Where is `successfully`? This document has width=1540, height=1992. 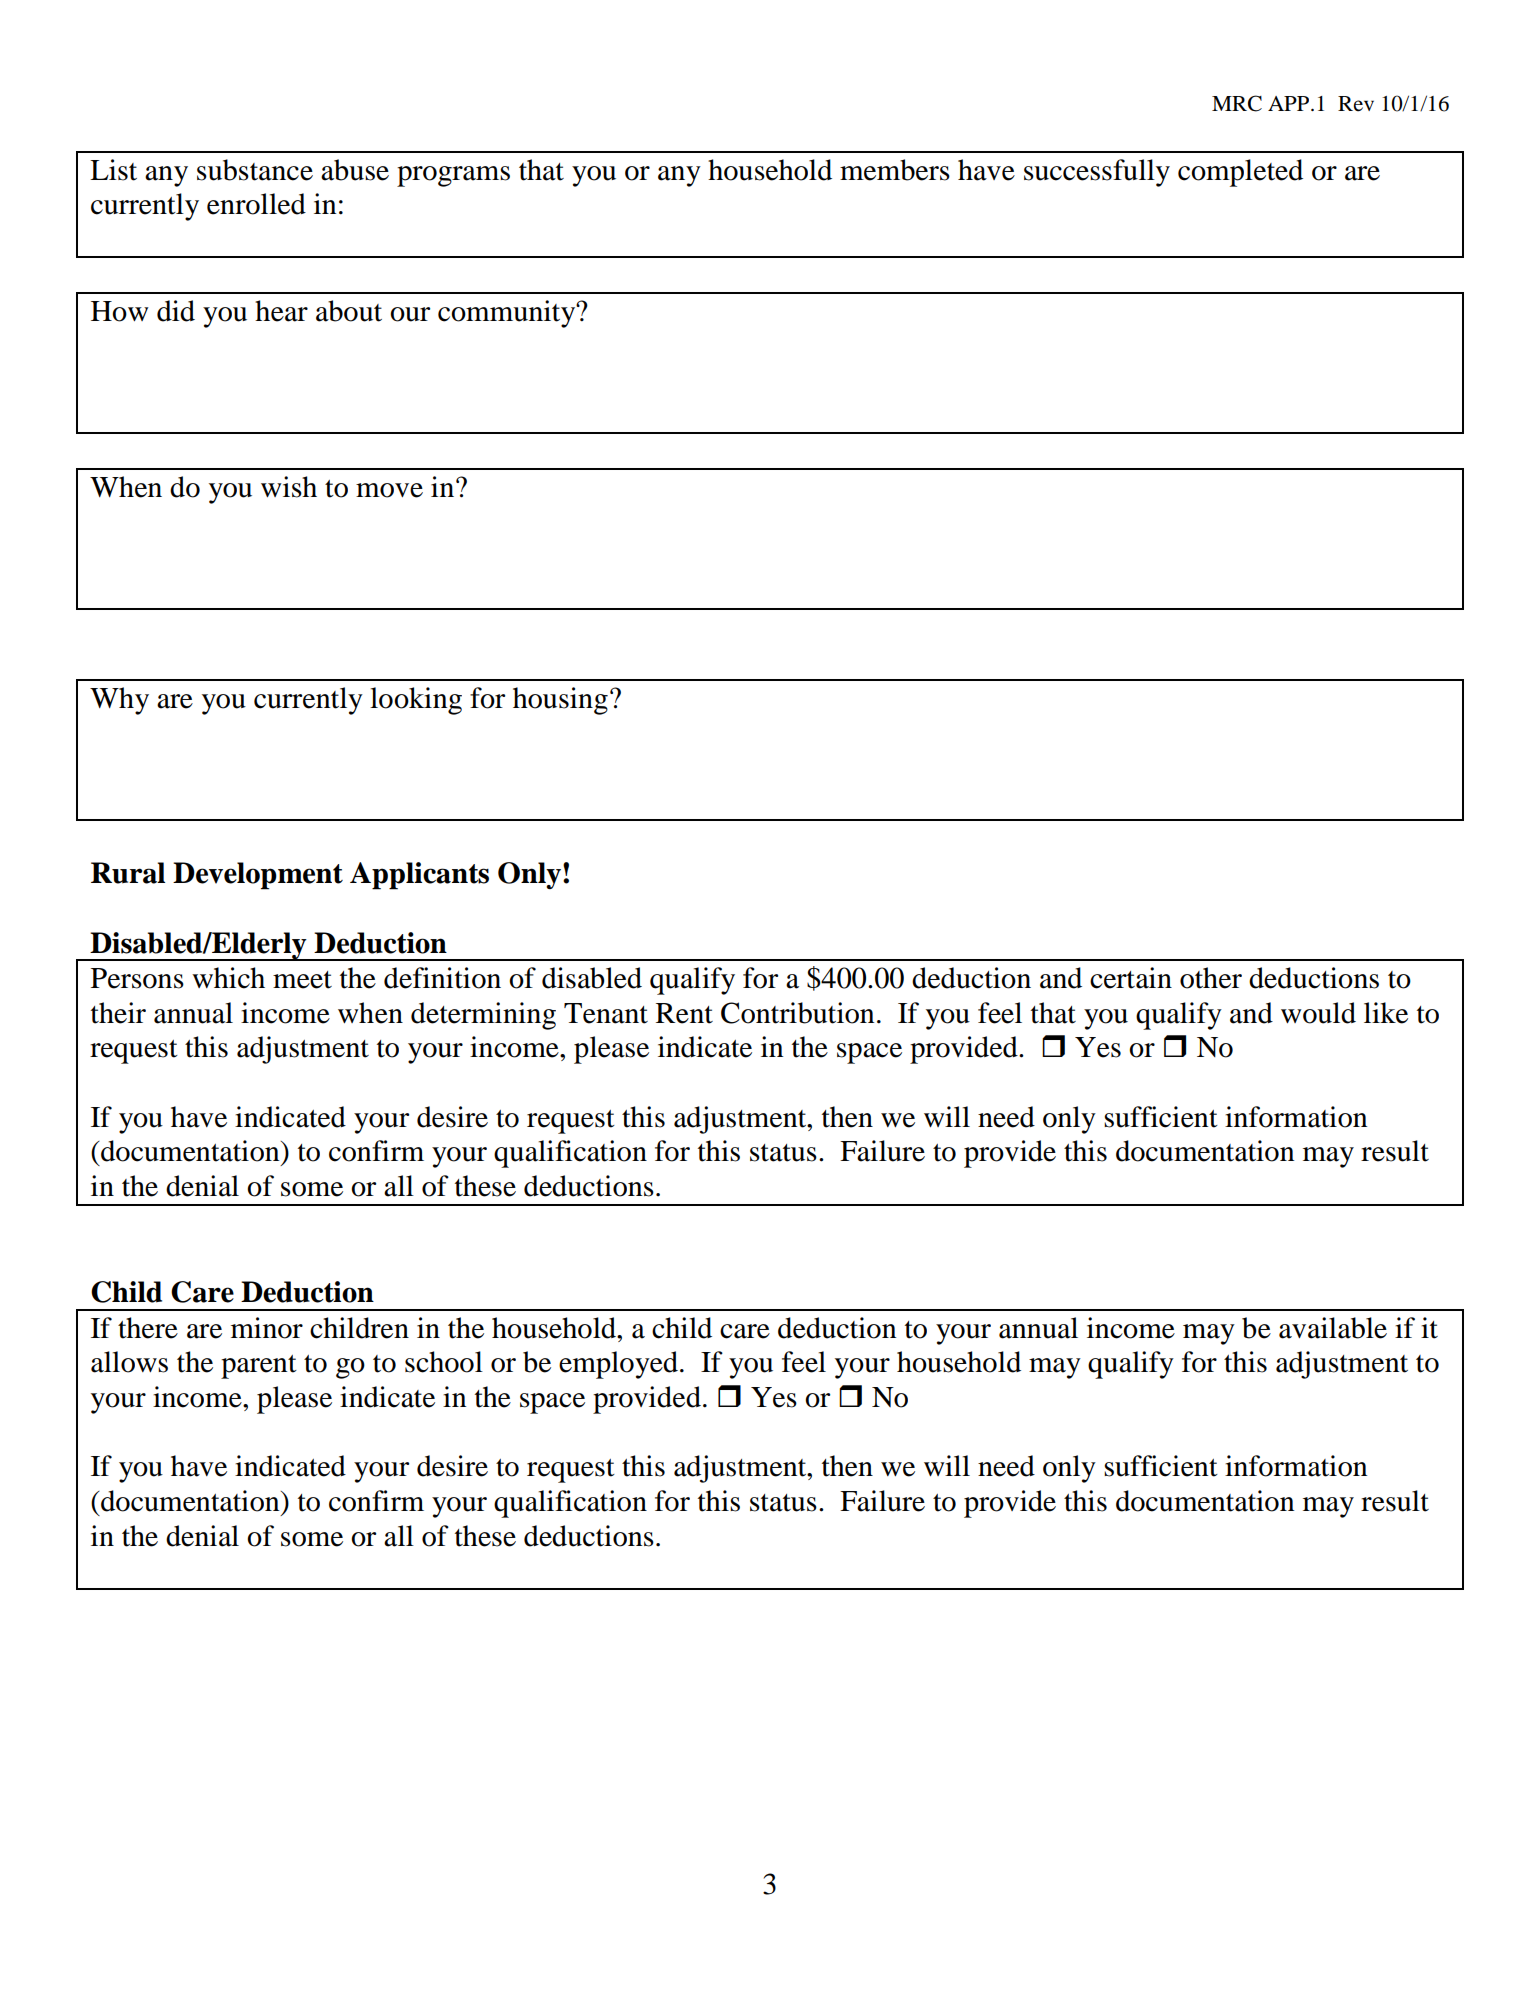
successfully is located at coordinates (1097, 173).
